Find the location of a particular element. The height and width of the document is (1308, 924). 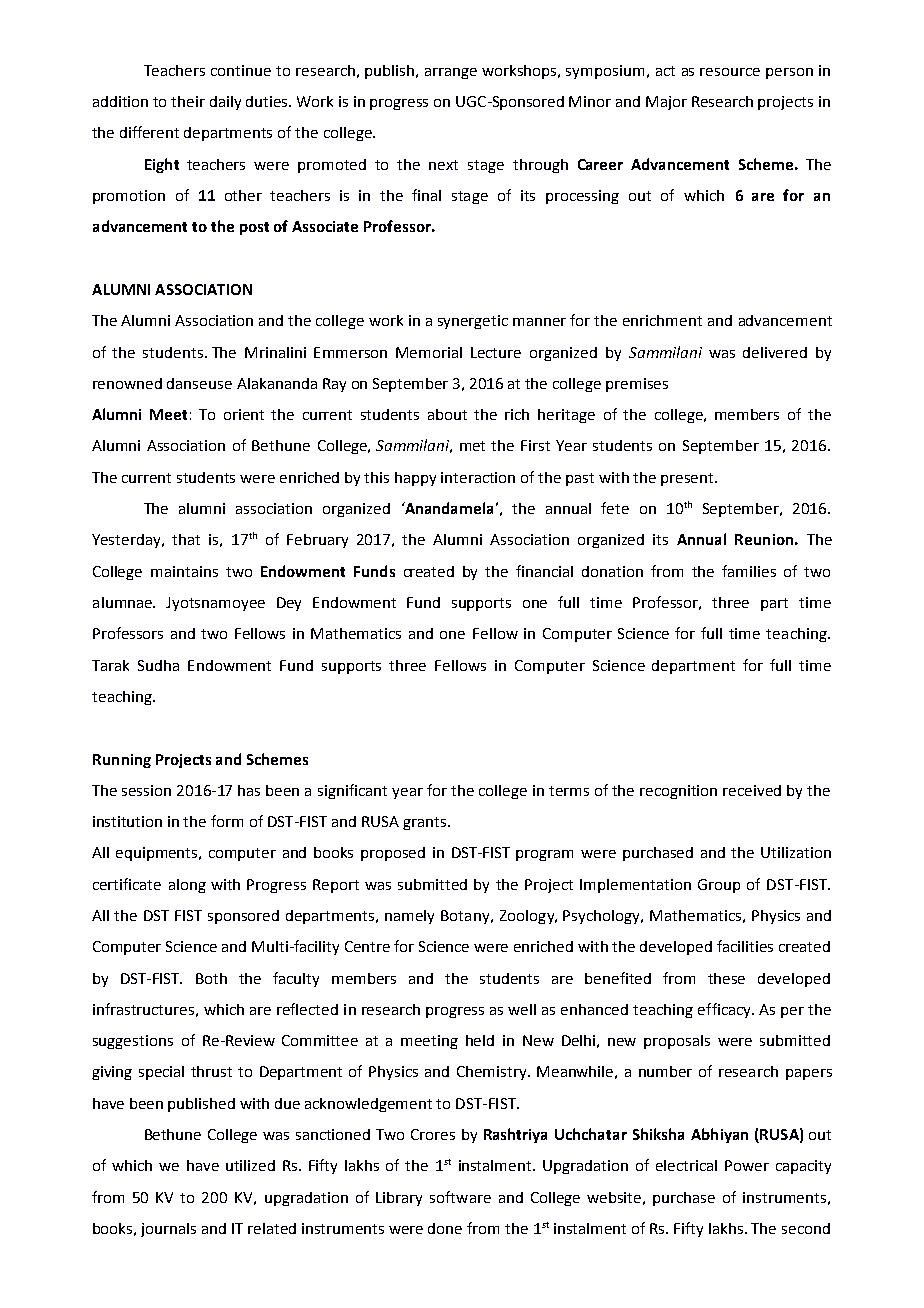

journals is located at coordinates (168, 1230).
